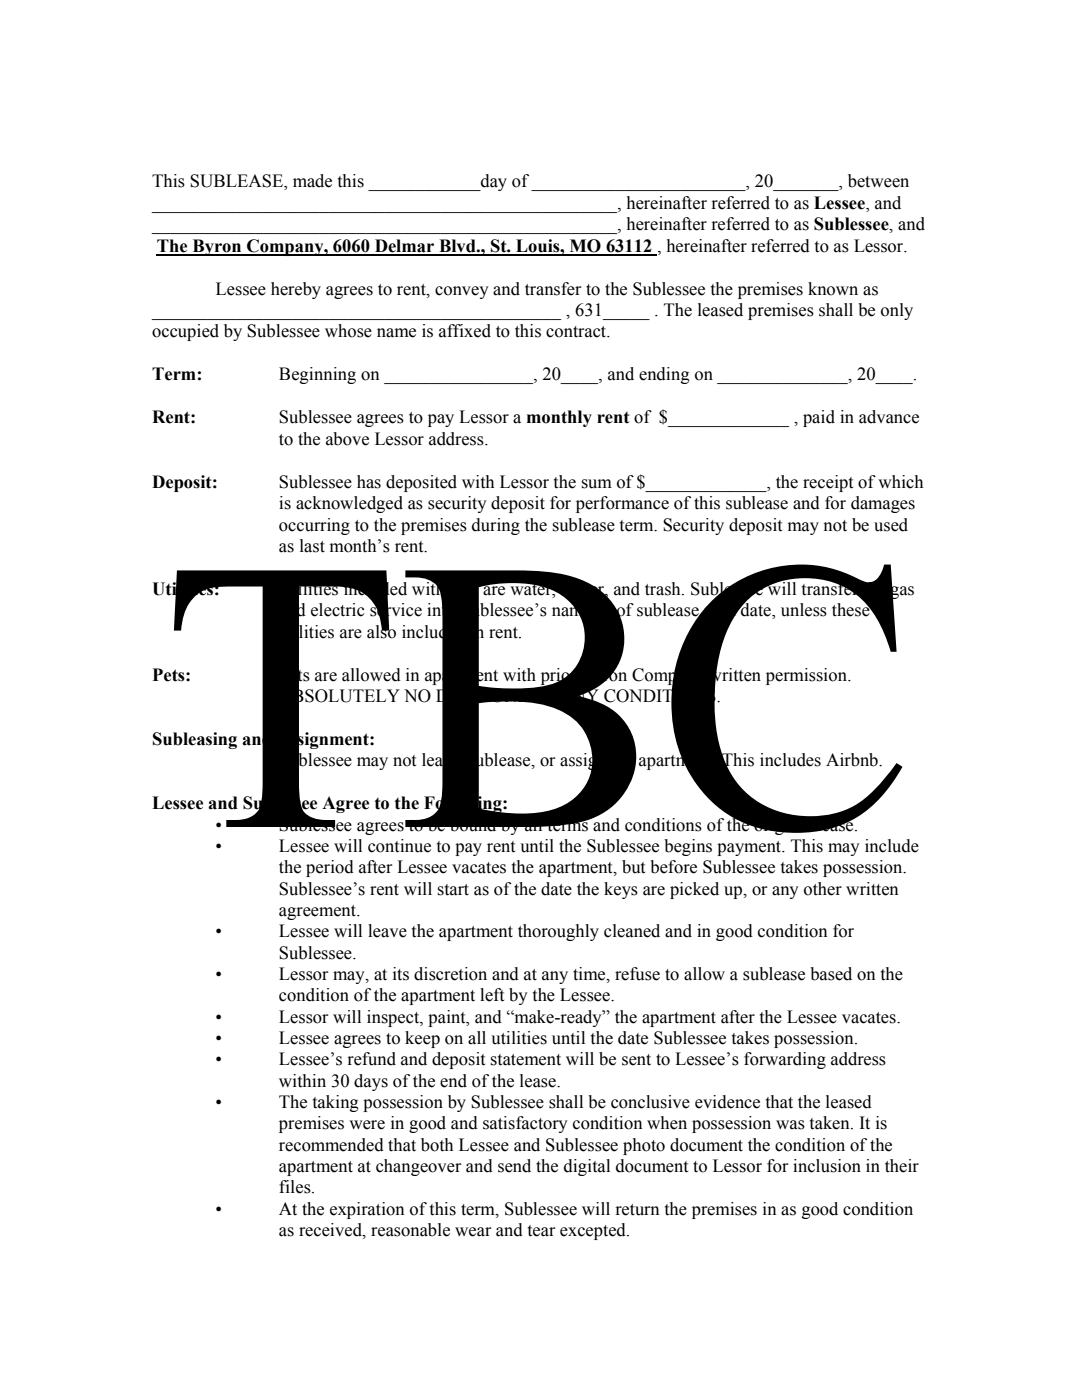 This page has height=1395, width=1078. What do you see at coordinates (878, 181) in the page?
I see `between` at bounding box center [878, 181].
